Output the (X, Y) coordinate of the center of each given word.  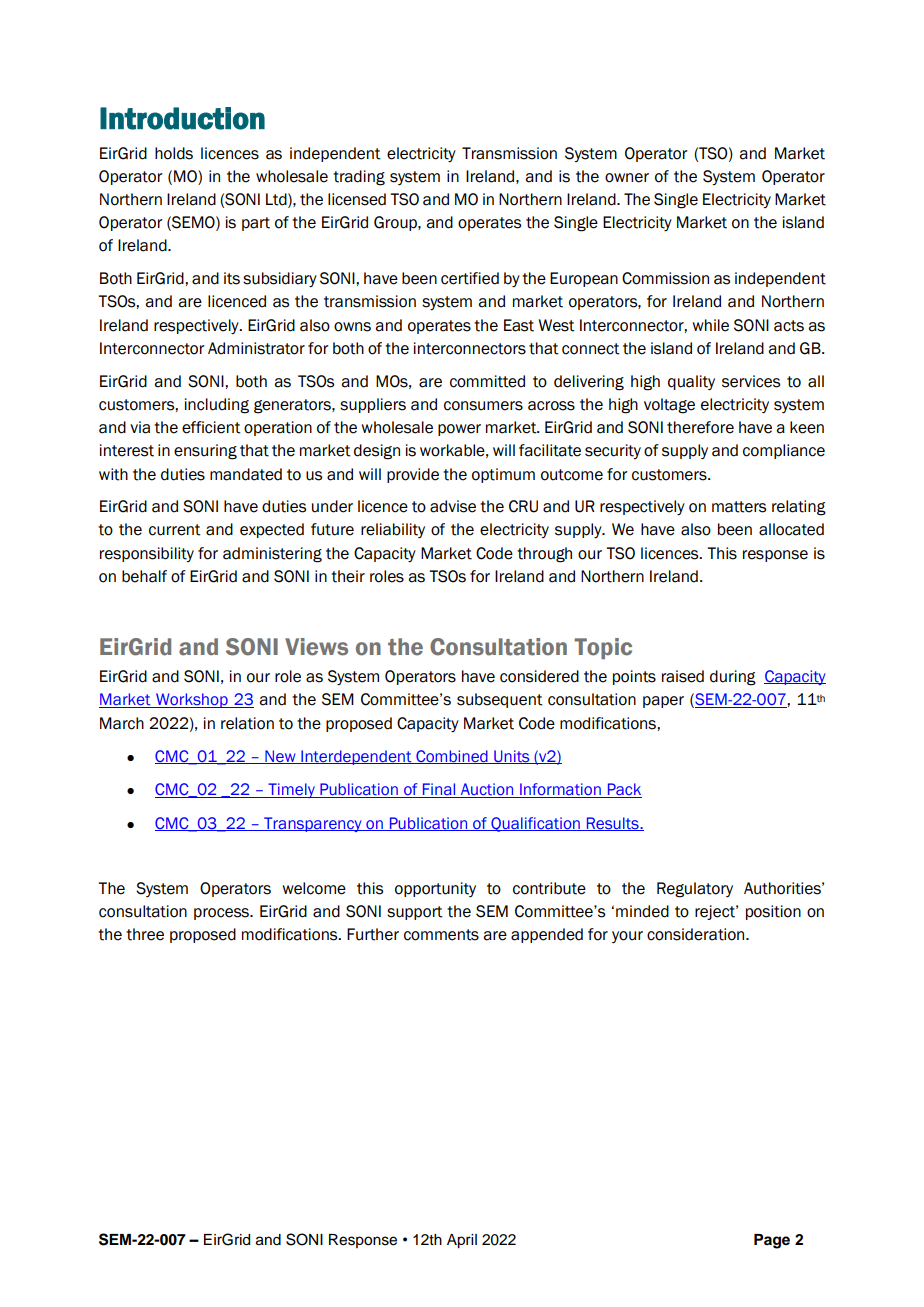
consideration (697, 934)
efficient (211, 427)
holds (174, 153)
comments (441, 935)
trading (359, 178)
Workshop (192, 700)
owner (627, 178)
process (222, 914)
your (627, 937)
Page (772, 1241)
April (462, 1241)
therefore (700, 427)
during (733, 678)
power (459, 430)
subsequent (500, 700)
